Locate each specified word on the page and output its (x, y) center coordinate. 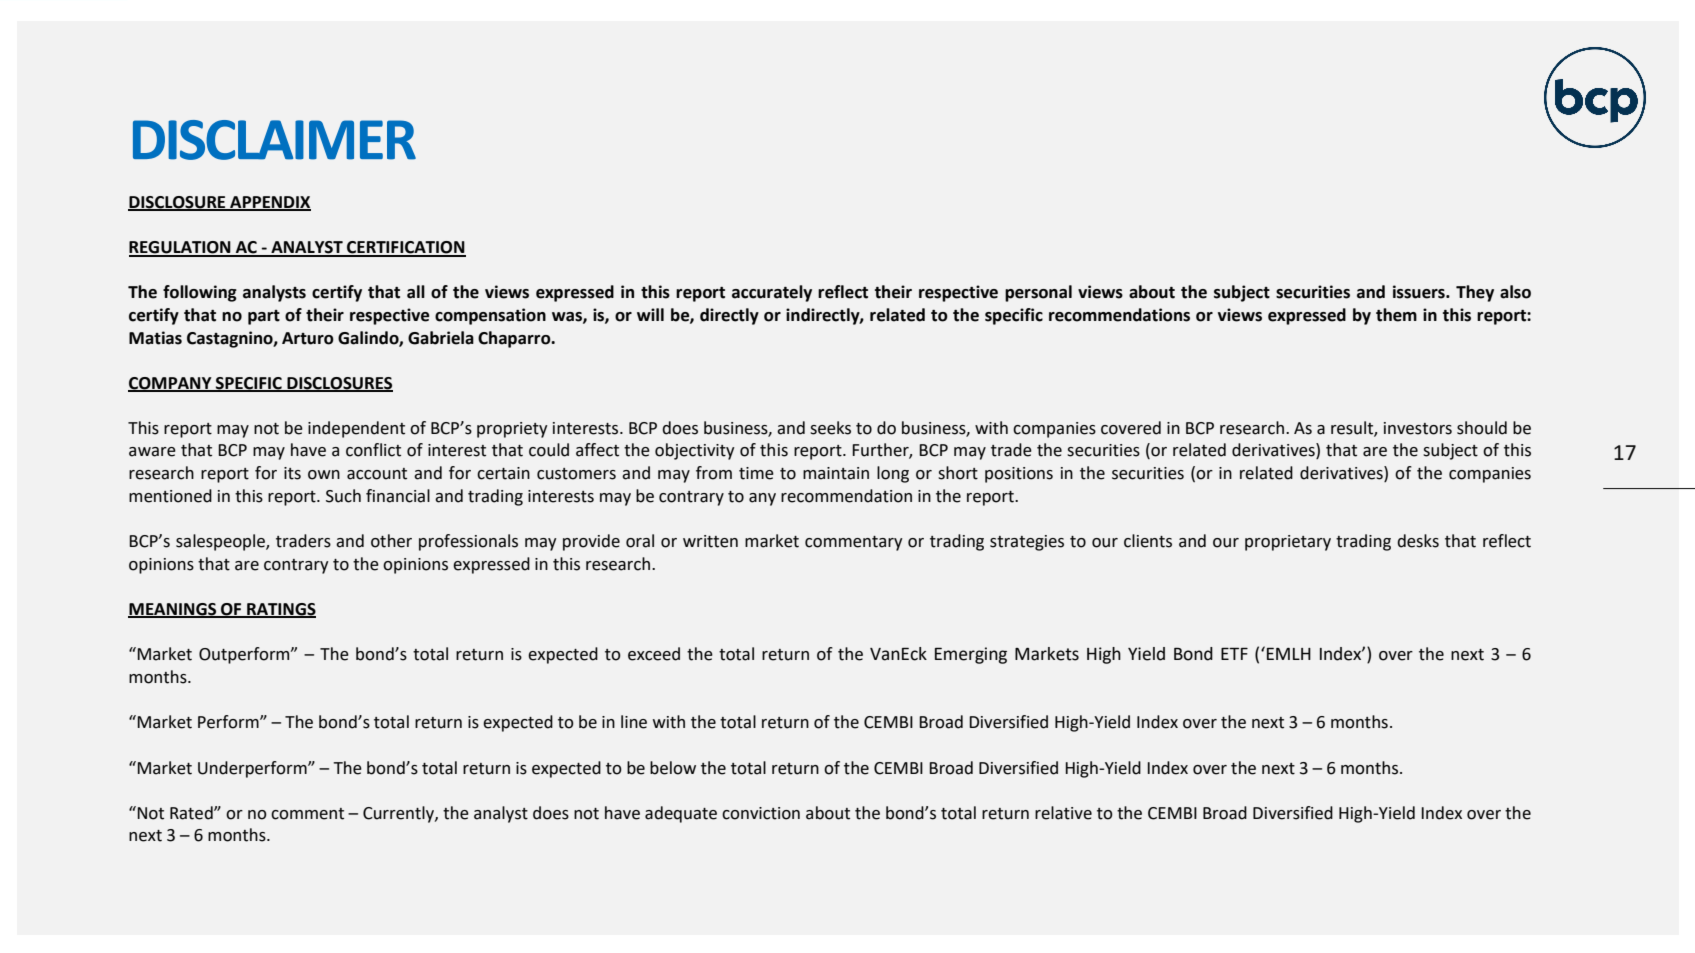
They (1475, 293)
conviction (761, 813)
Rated (192, 813)
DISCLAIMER (274, 140)
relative (1063, 813)
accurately (772, 293)
